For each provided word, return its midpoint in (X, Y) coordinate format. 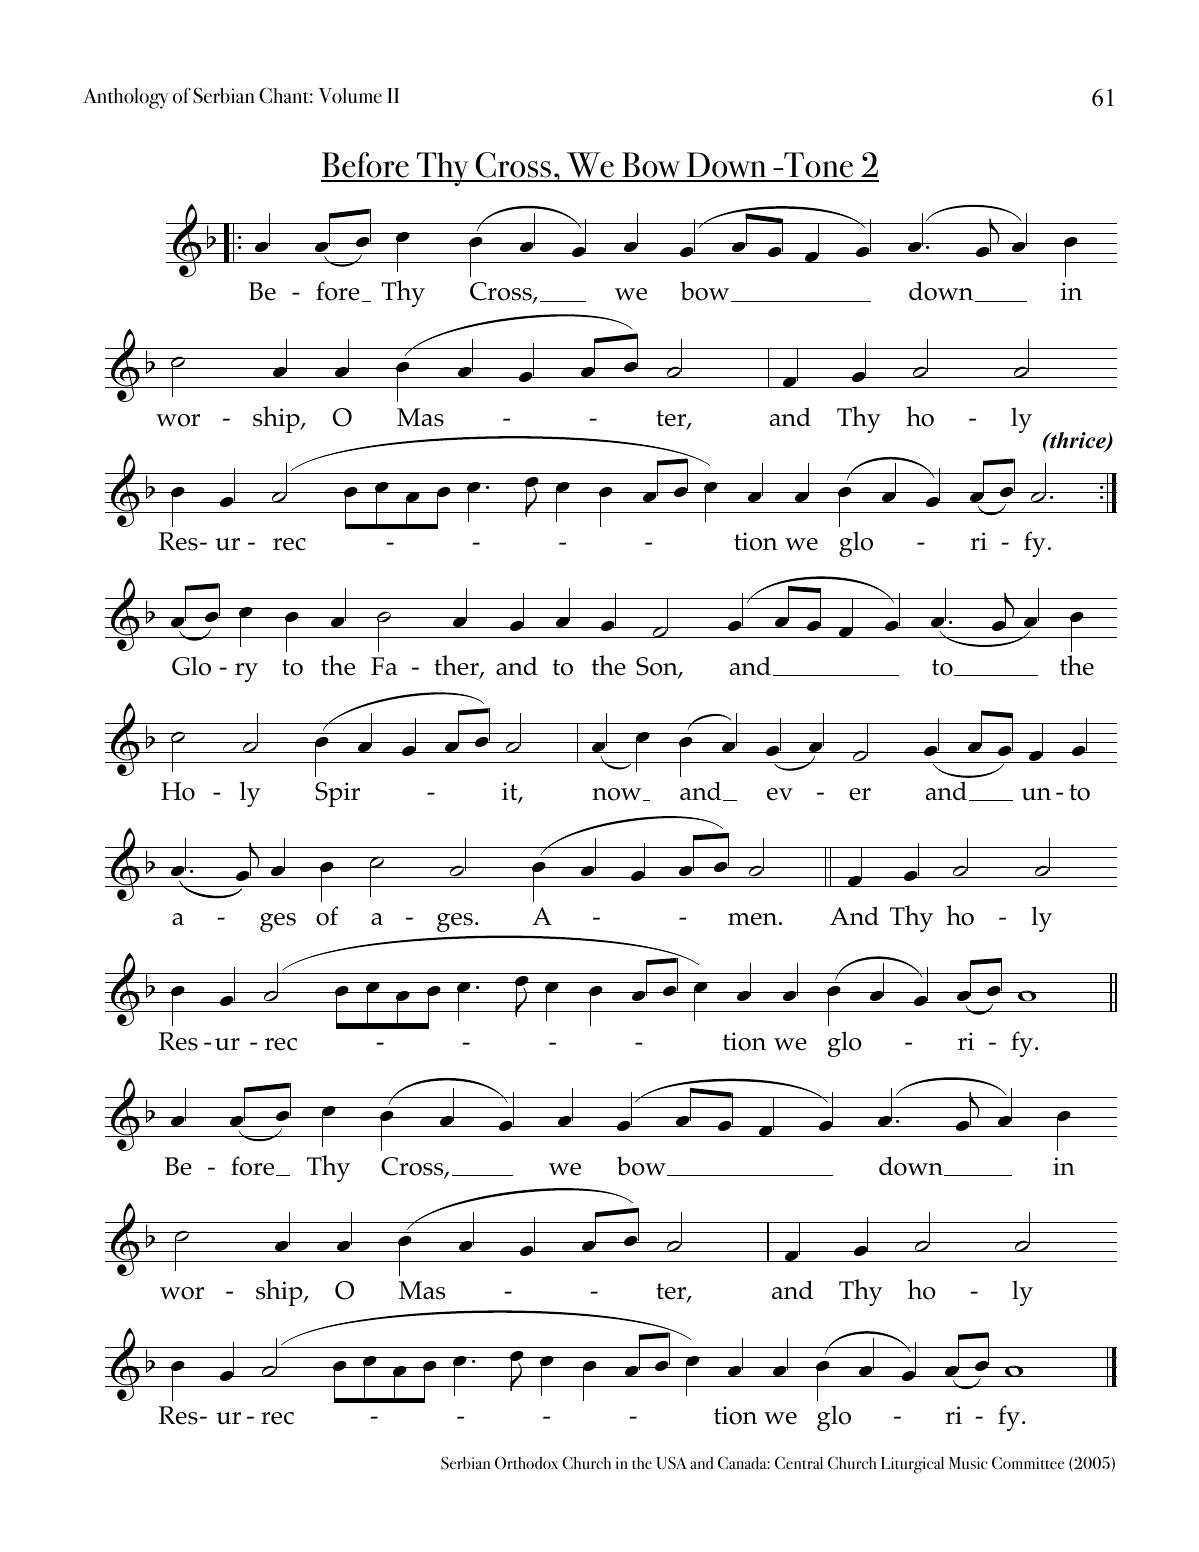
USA (671, 1463)
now (618, 794)
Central (799, 1462)
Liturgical (912, 1465)
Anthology (125, 98)
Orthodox (526, 1462)
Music (968, 1463)
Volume (350, 96)
